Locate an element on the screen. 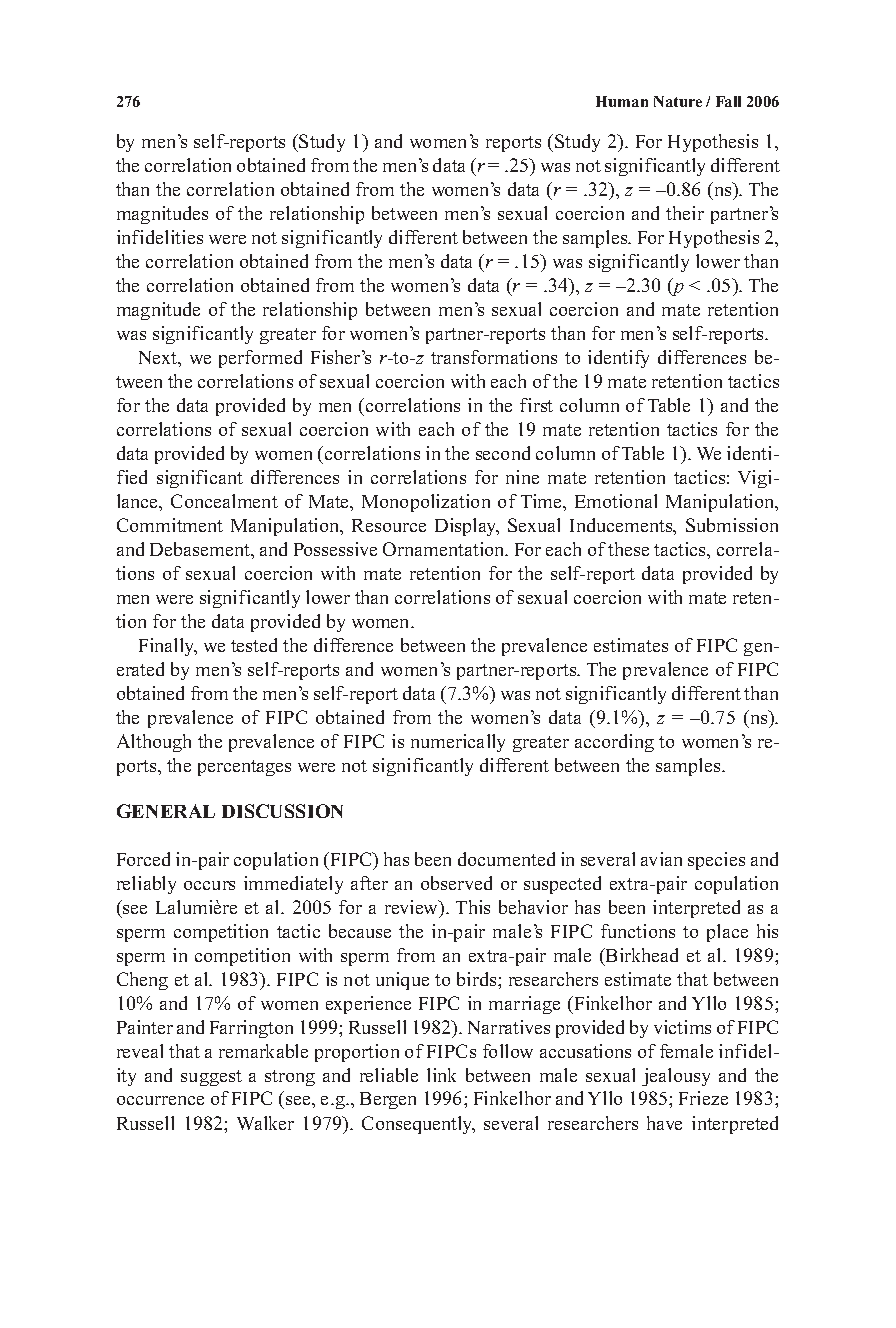 The image size is (896, 1328). Human is located at coordinates (622, 101).
